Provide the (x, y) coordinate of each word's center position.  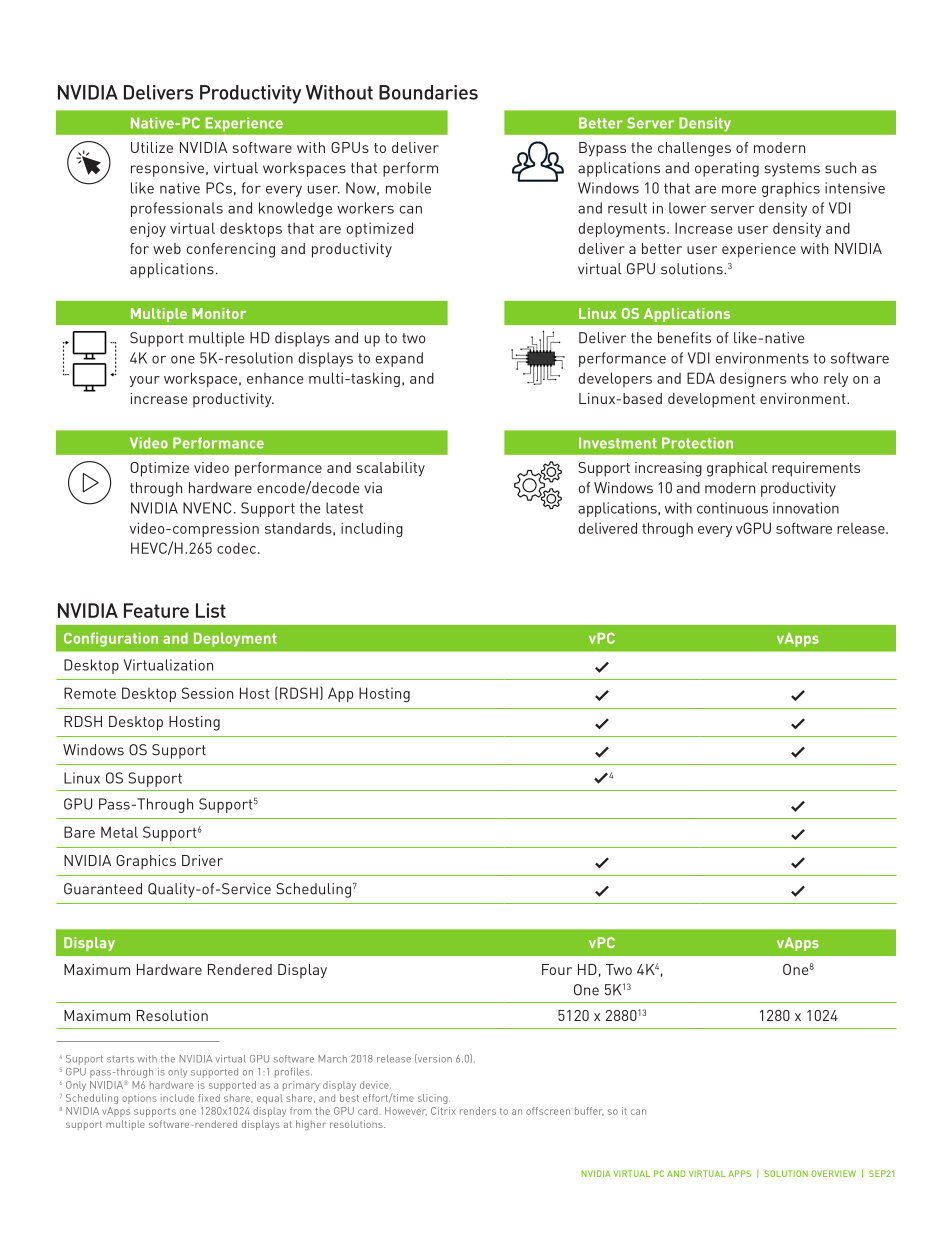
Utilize (152, 147)
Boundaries (428, 92)
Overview (834, 1173)
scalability (391, 469)
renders (478, 1111)
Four (557, 969)
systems (792, 170)
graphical (737, 469)
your (145, 381)
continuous (732, 508)
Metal (119, 832)
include (177, 1098)
